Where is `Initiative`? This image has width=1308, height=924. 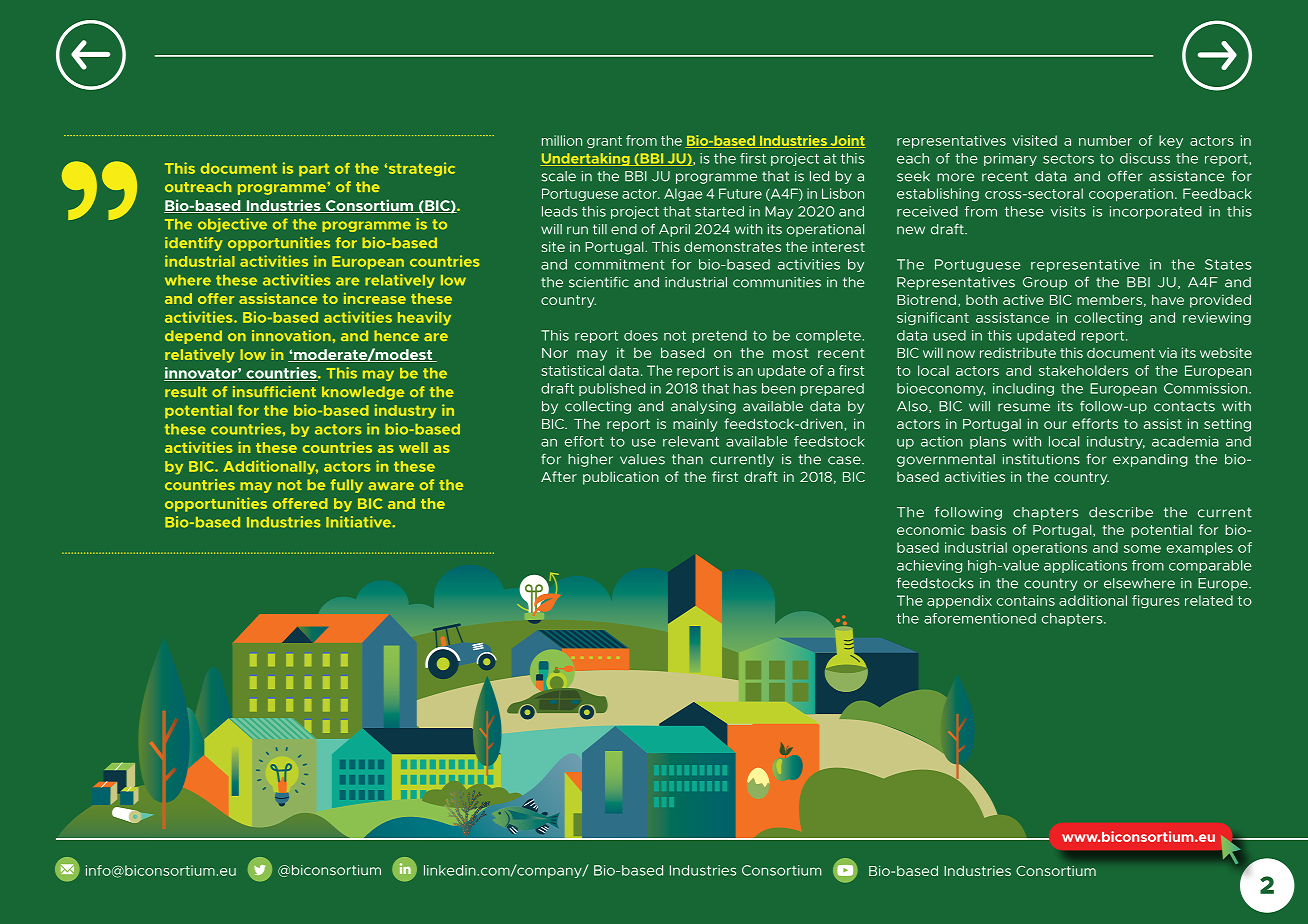 Initiative is located at coordinates (359, 522).
